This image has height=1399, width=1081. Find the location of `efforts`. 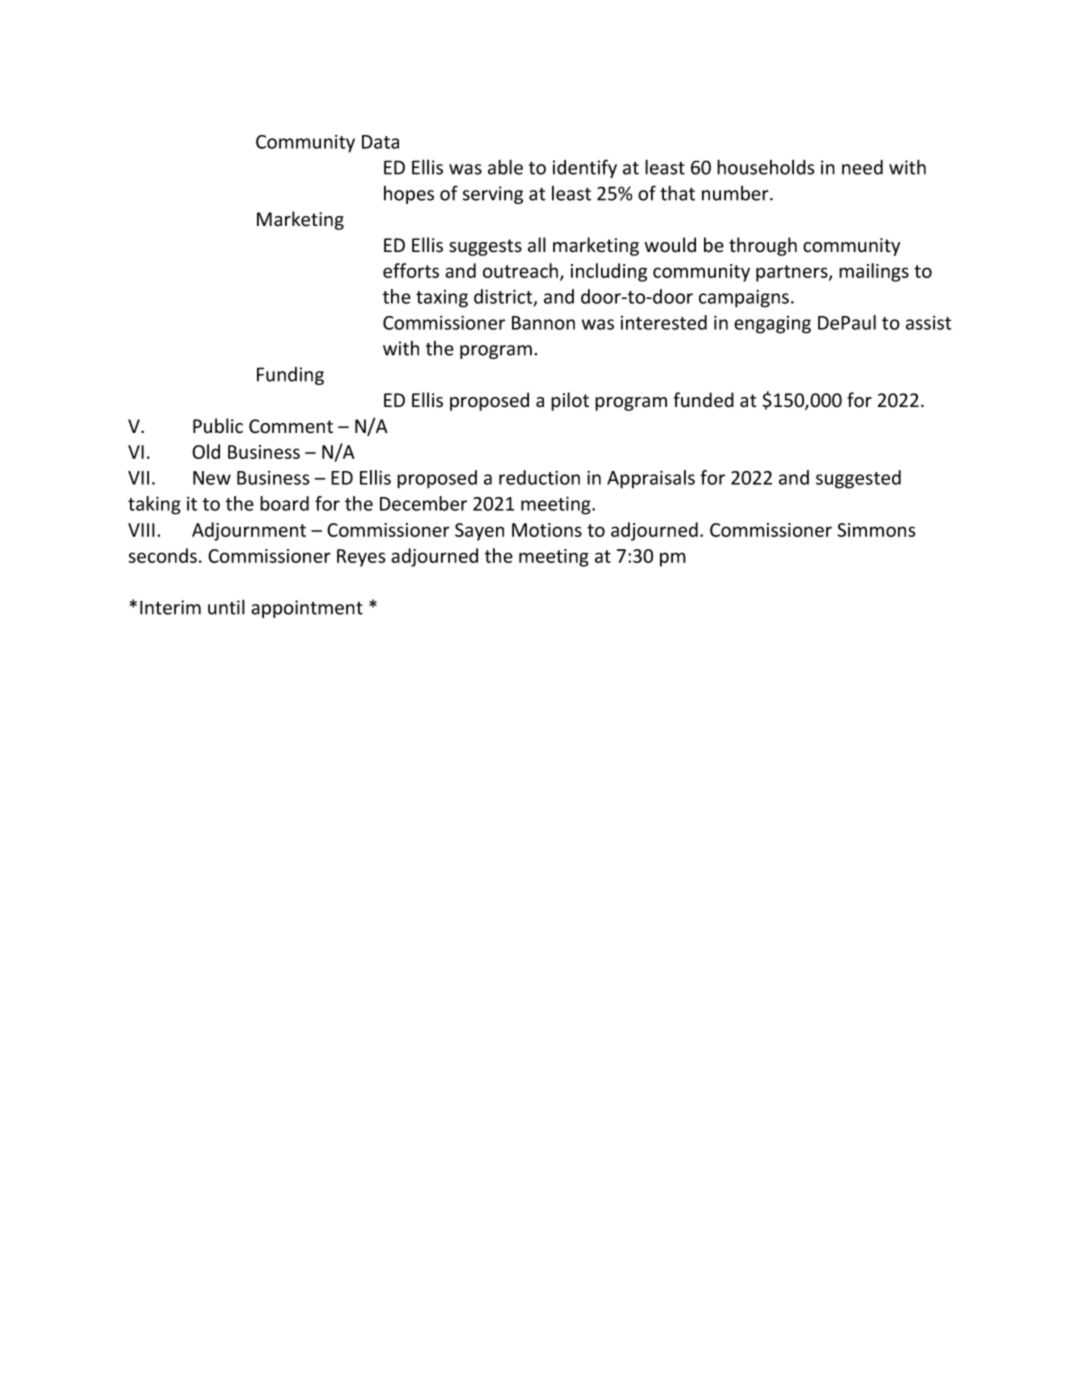

efforts is located at coordinates (411, 270).
